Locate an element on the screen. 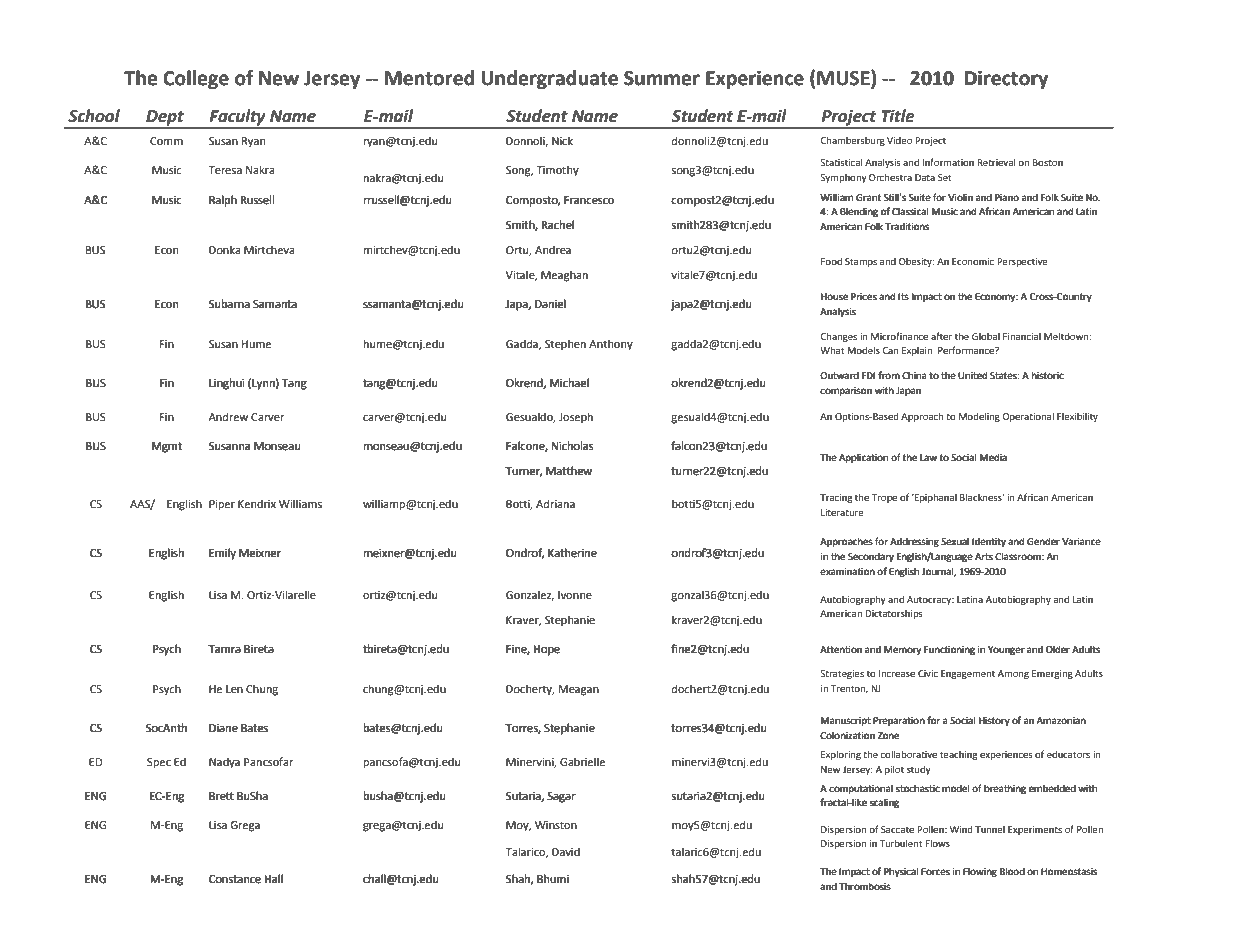 This screenshot has width=1233, height=952. Directory is located at coordinates (1006, 79).
